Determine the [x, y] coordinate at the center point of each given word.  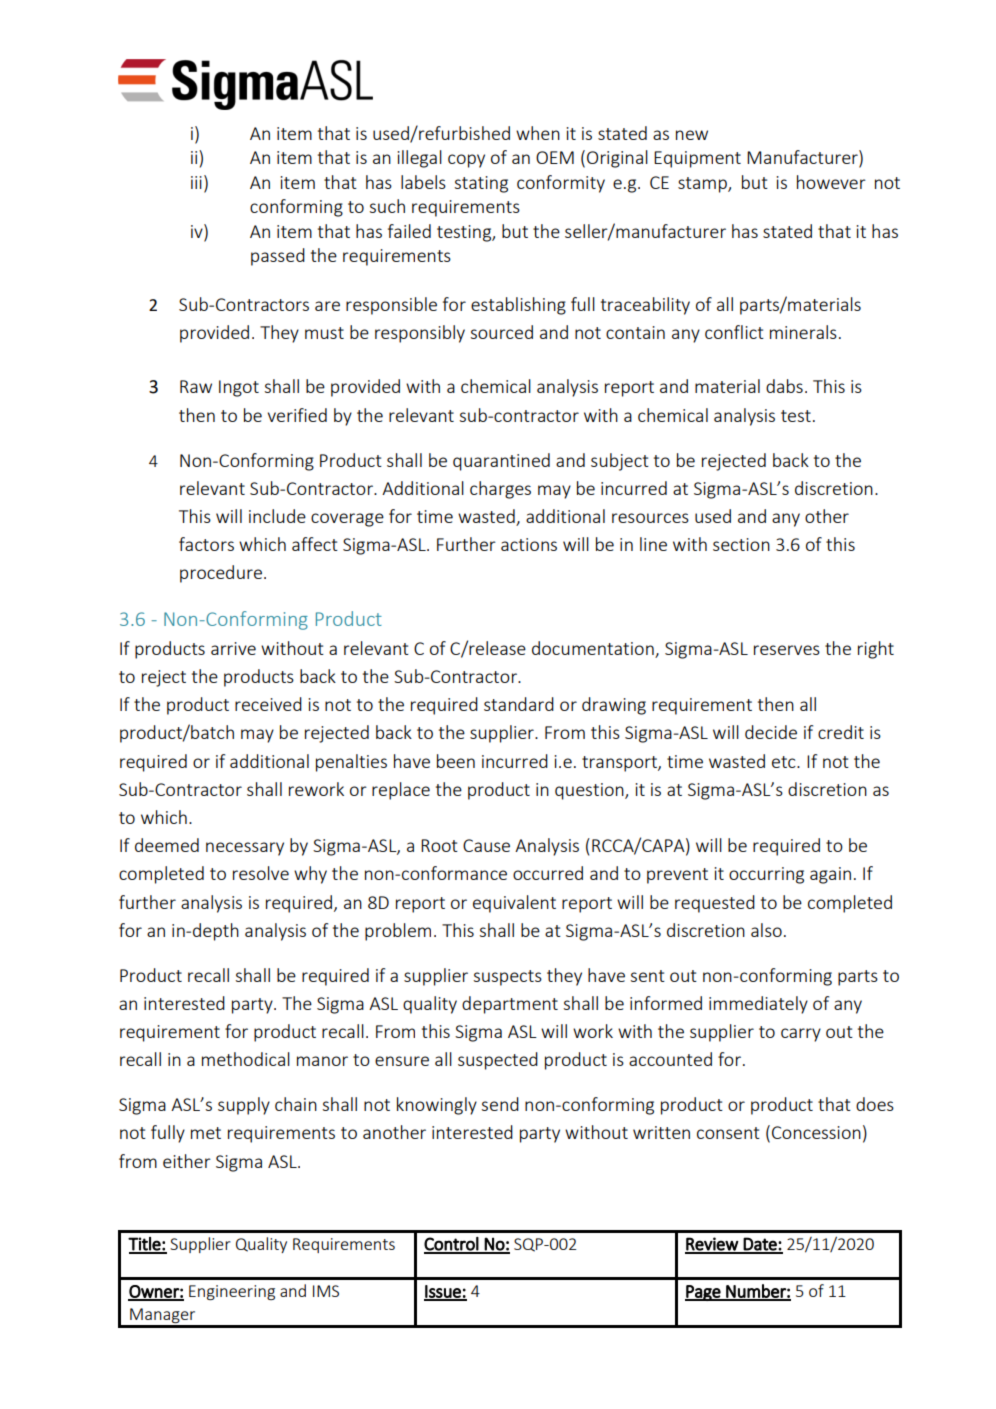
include [277, 516]
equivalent [514, 904]
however [831, 182]
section [741, 544]
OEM [555, 157]
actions [529, 544]
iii [196, 182]
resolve [261, 873]
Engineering [232, 1292]
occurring [766, 875]
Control [452, 1245]
